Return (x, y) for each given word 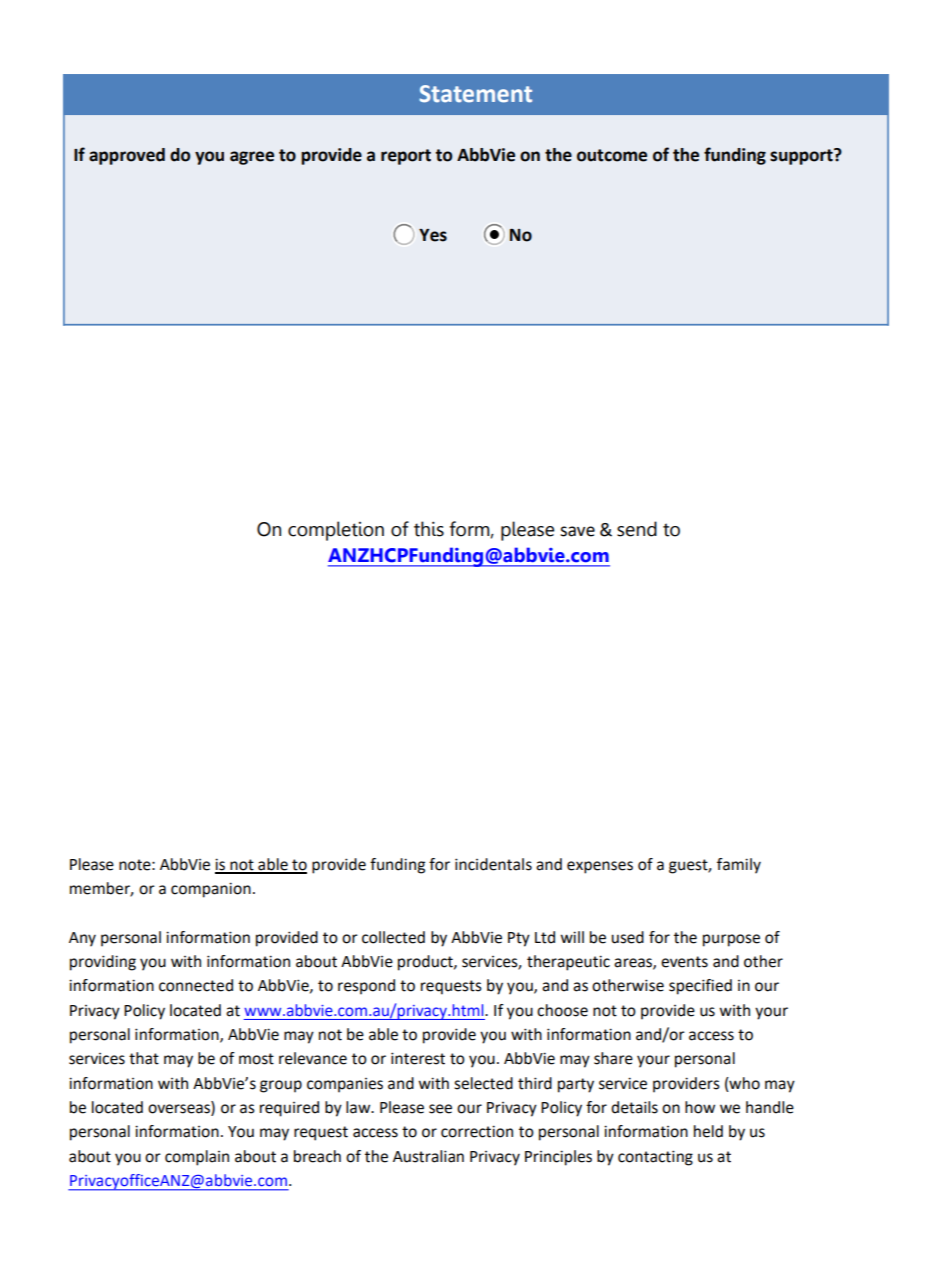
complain (197, 1158)
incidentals (493, 864)
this (429, 529)
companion (211, 890)
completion (336, 531)
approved (127, 156)
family (739, 866)
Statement (475, 94)
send (637, 529)
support (802, 156)
